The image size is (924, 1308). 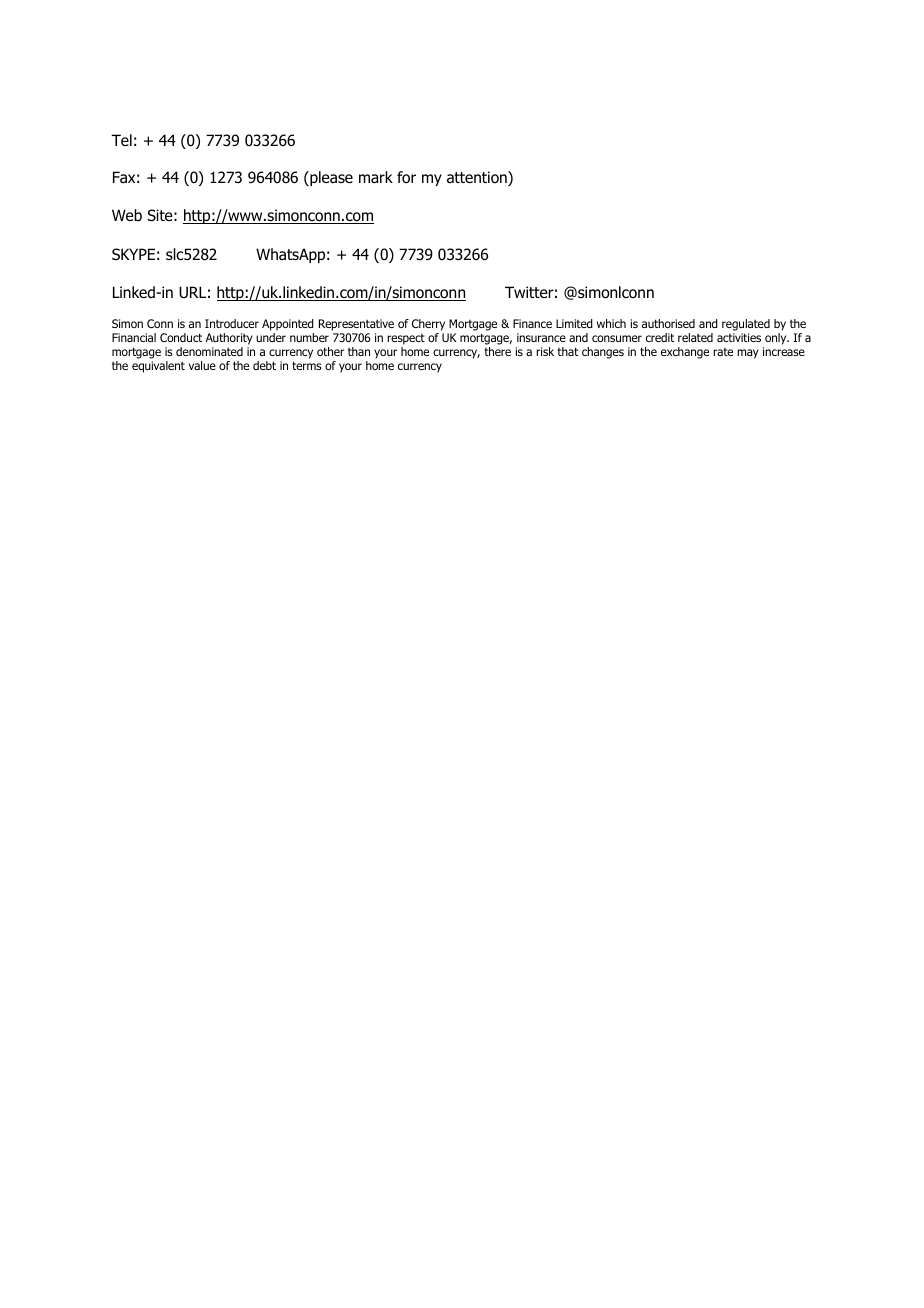 I want to click on exchange, so click(x=685, y=353).
